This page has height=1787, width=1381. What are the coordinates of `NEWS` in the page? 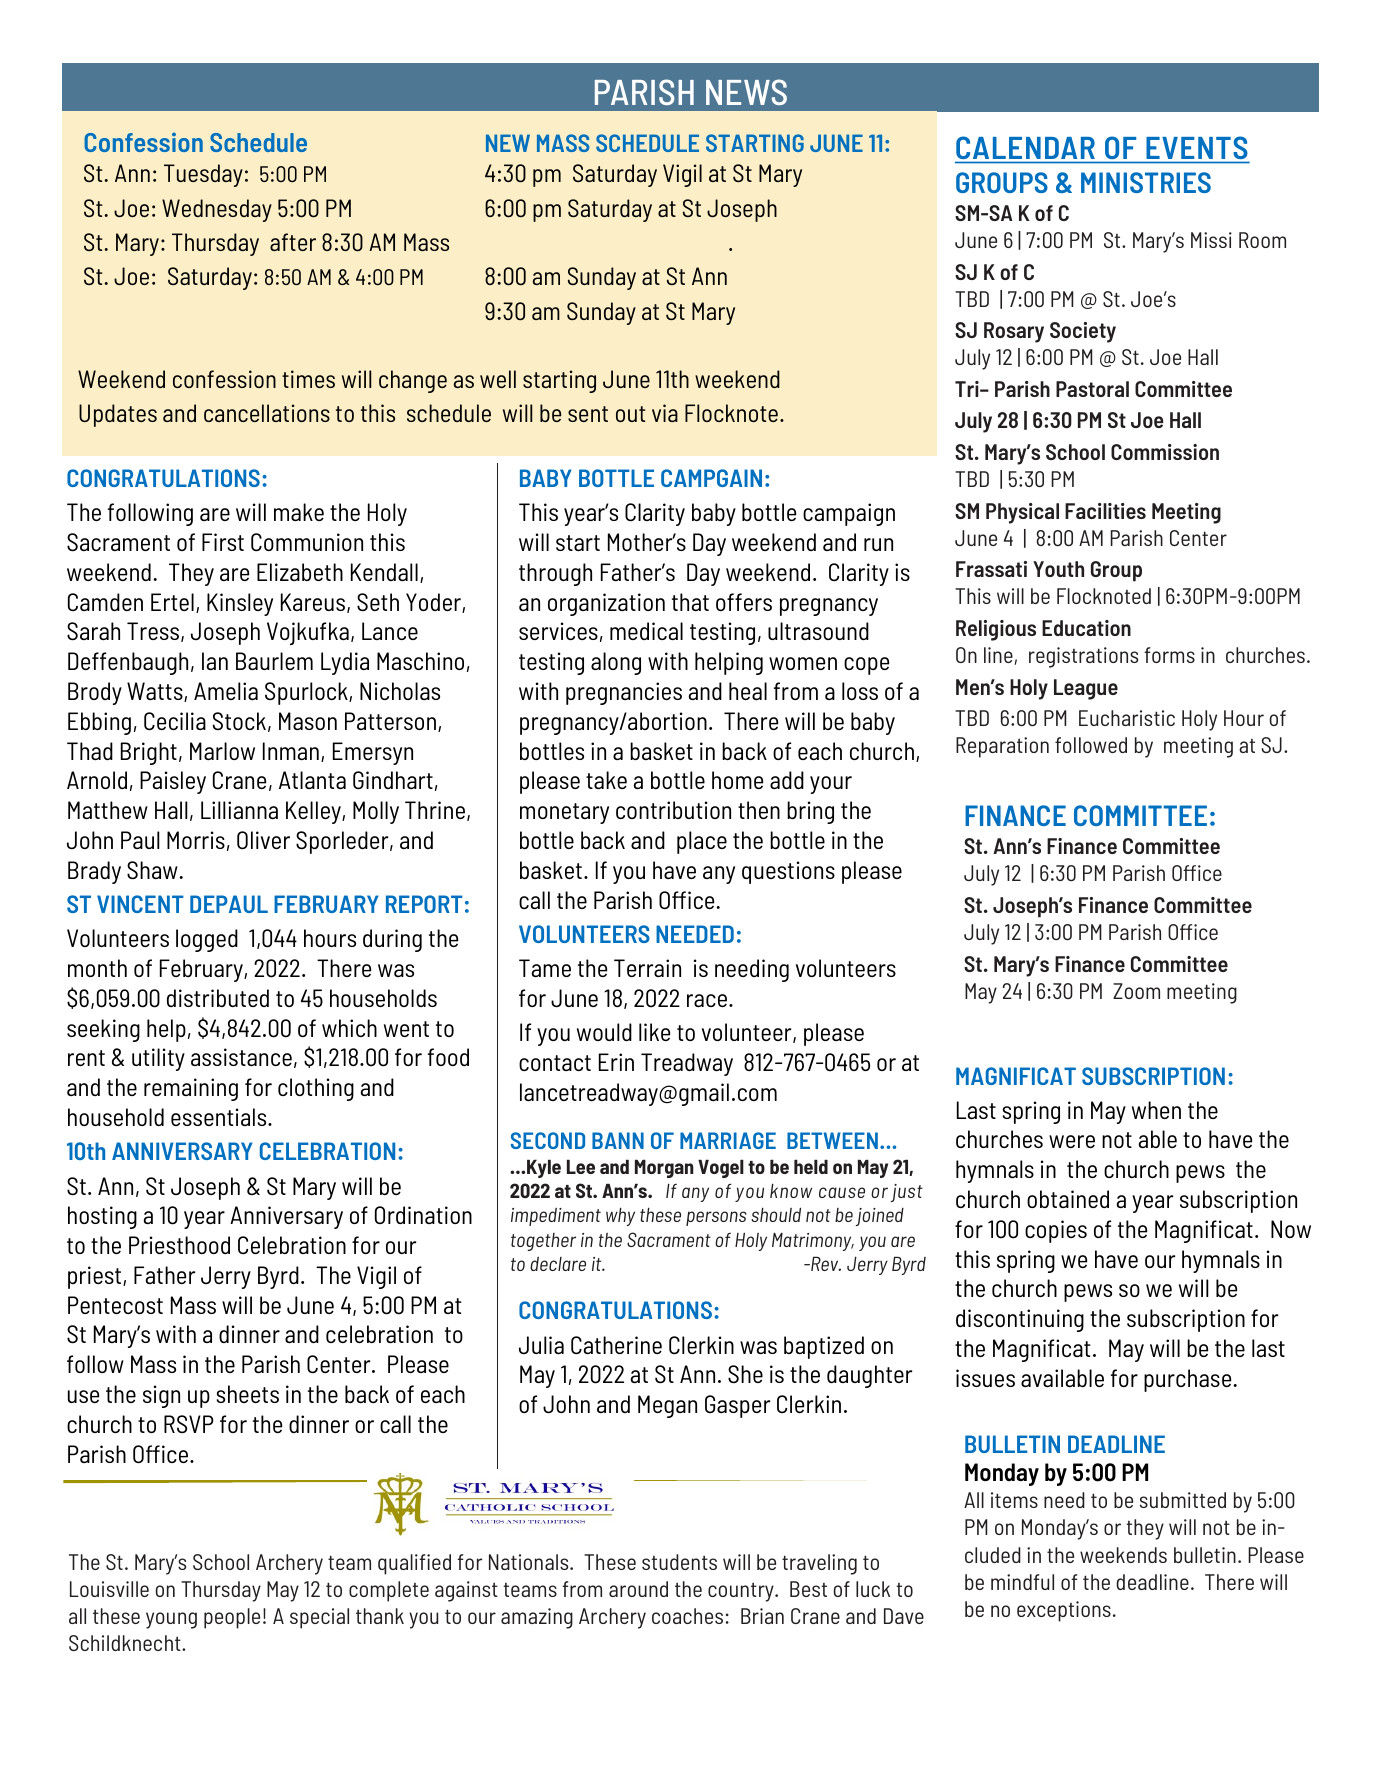 It's located at (746, 92).
